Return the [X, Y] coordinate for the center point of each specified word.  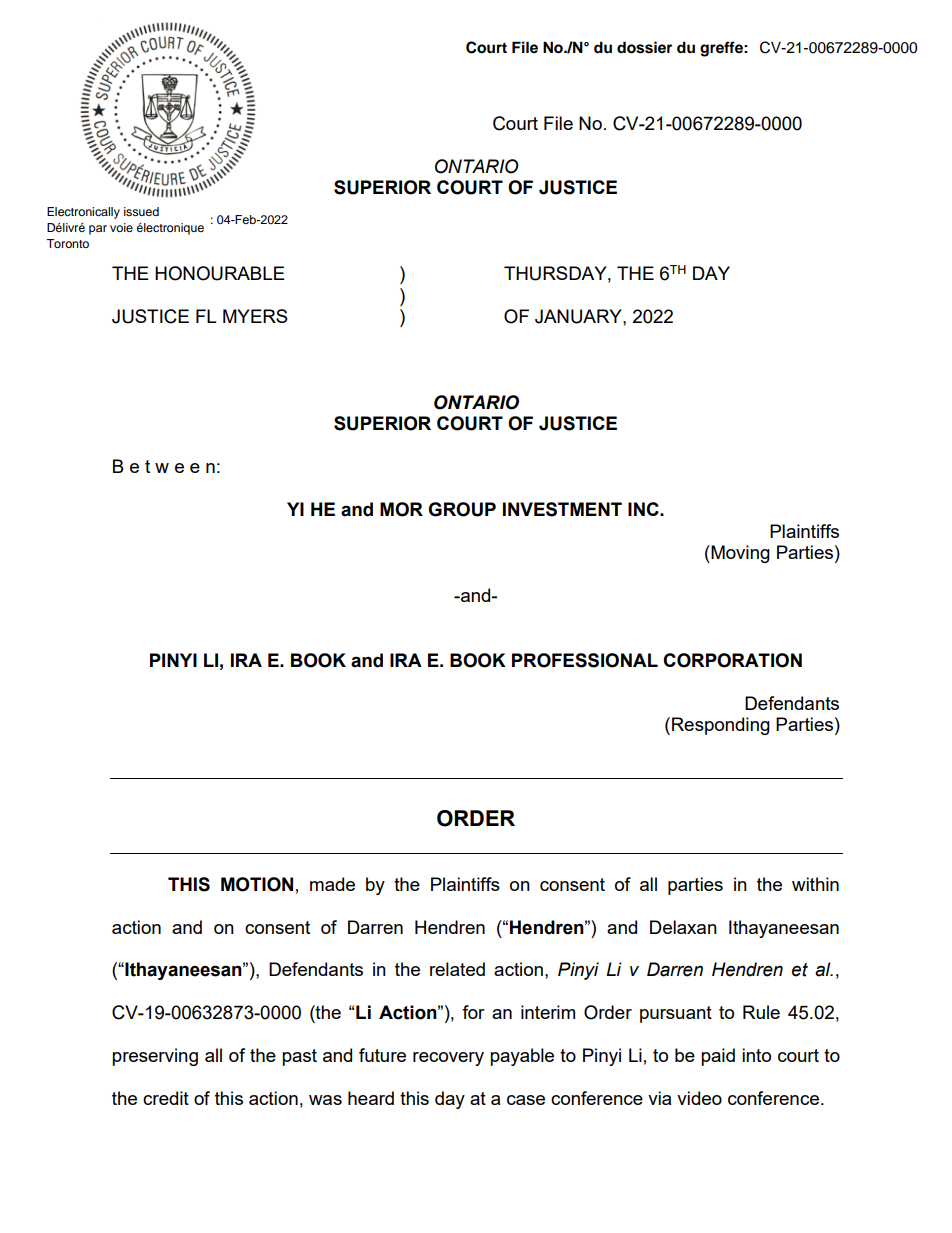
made [332, 884]
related [457, 969]
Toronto [67, 243]
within [815, 884]
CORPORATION [732, 660]
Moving [739, 554]
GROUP [462, 509]
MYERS [255, 316]
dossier [644, 47]
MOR [401, 509]
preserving [155, 1057]
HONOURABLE [220, 273]
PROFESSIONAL [585, 660]
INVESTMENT [562, 509]
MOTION [257, 884]
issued [141, 211]
